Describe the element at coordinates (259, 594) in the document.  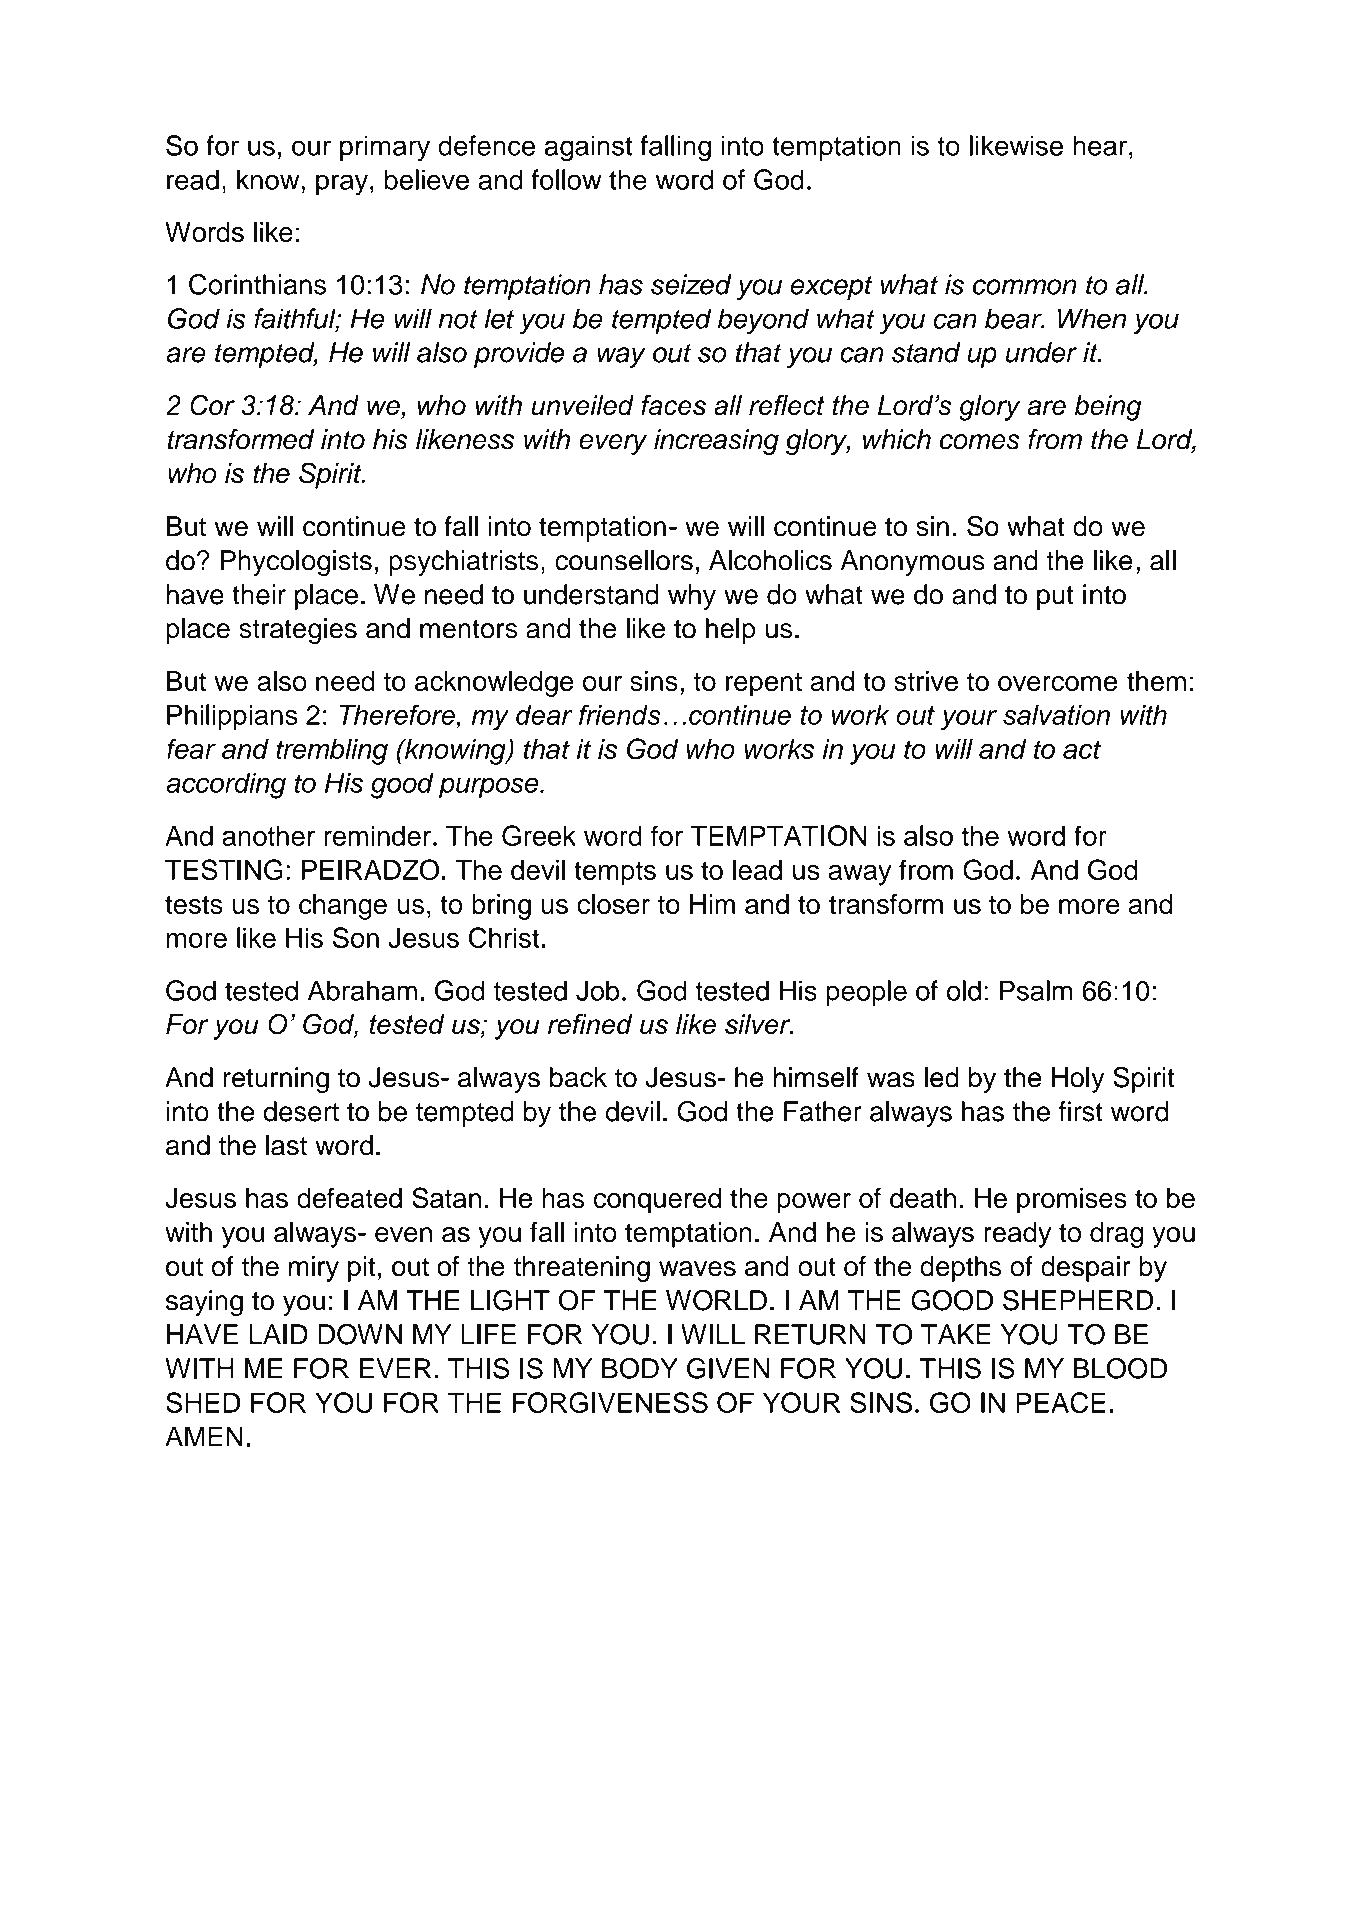
I see `their` at that location.
